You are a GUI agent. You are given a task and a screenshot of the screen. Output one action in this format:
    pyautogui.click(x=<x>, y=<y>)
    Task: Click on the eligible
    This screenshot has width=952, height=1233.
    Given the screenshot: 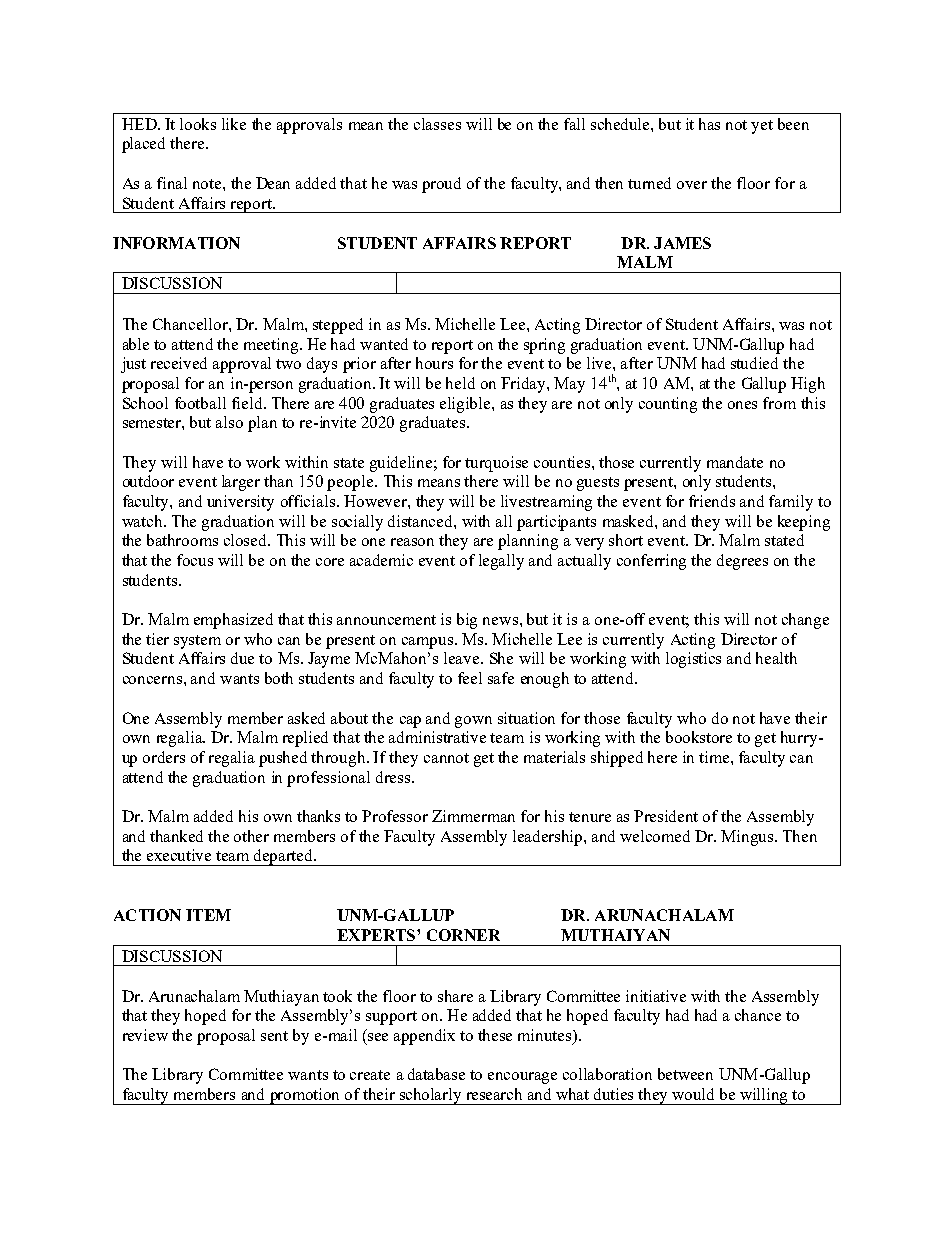 What is the action you would take?
    pyautogui.click(x=466, y=405)
